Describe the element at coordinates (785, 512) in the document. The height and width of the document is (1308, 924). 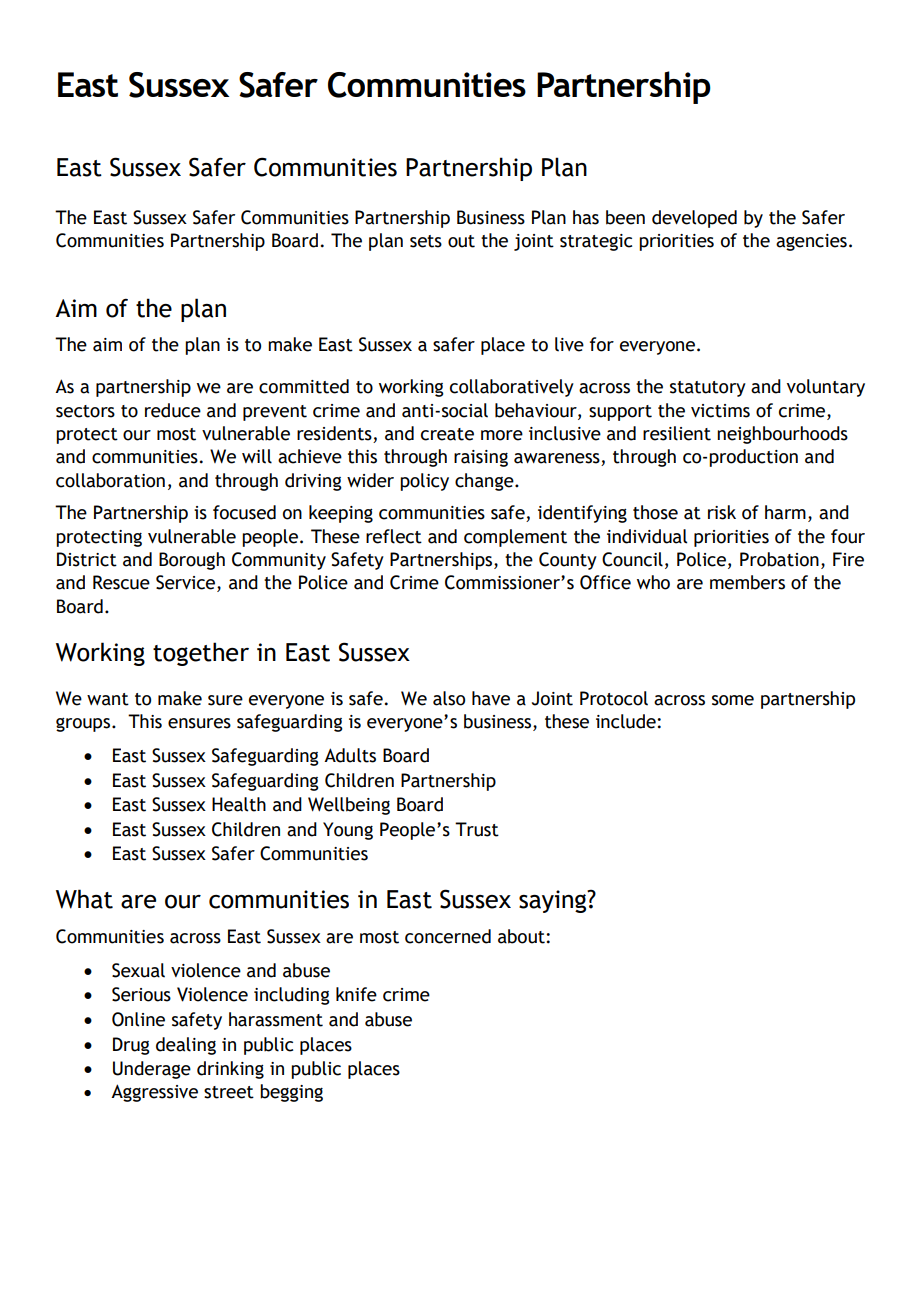
I see `harm` at that location.
